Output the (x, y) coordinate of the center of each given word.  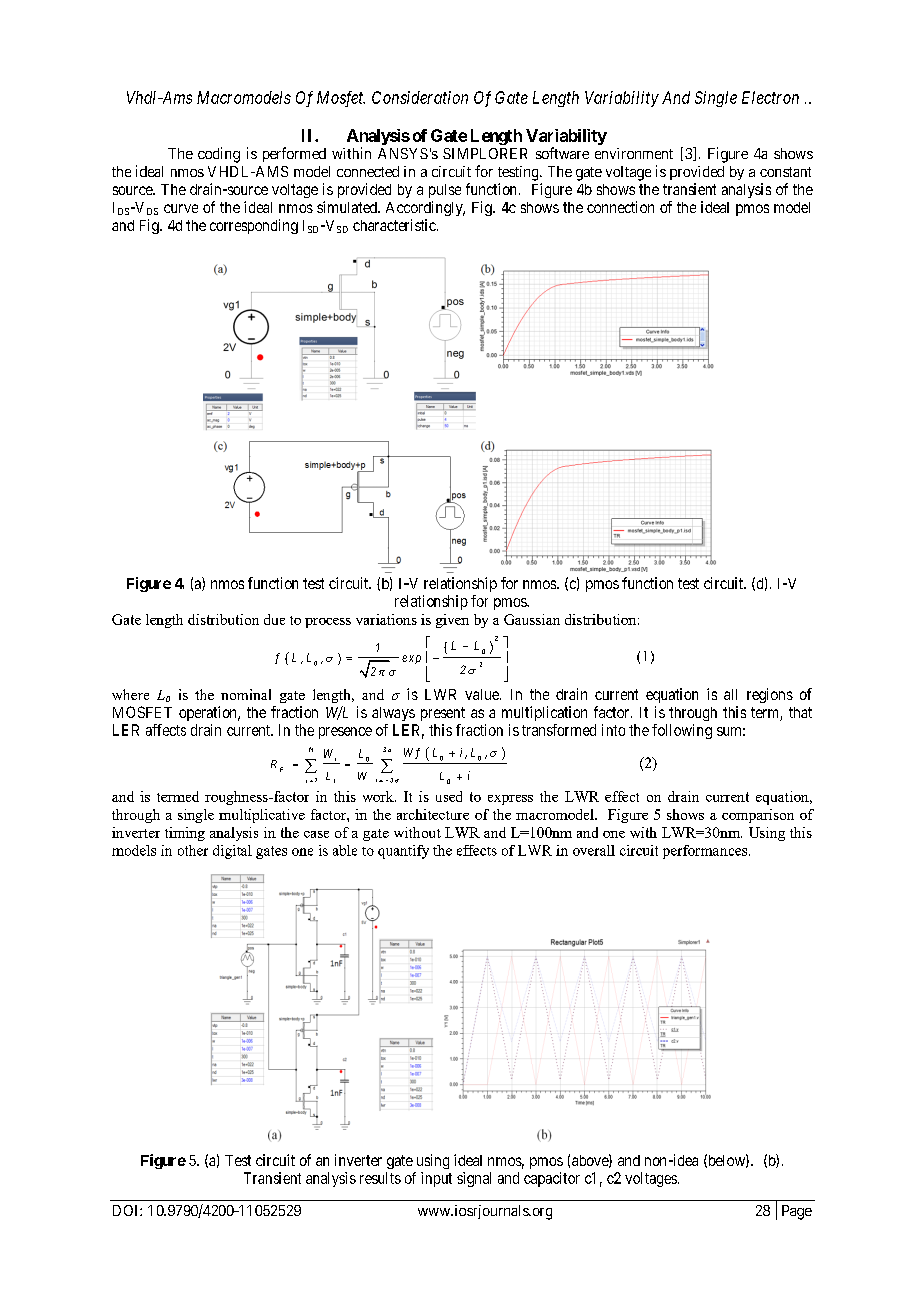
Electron (770, 97)
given (452, 621)
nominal (246, 694)
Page (797, 1212)
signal (474, 1179)
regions (770, 695)
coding (219, 155)
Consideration (420, 97)
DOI (127, 1210)
